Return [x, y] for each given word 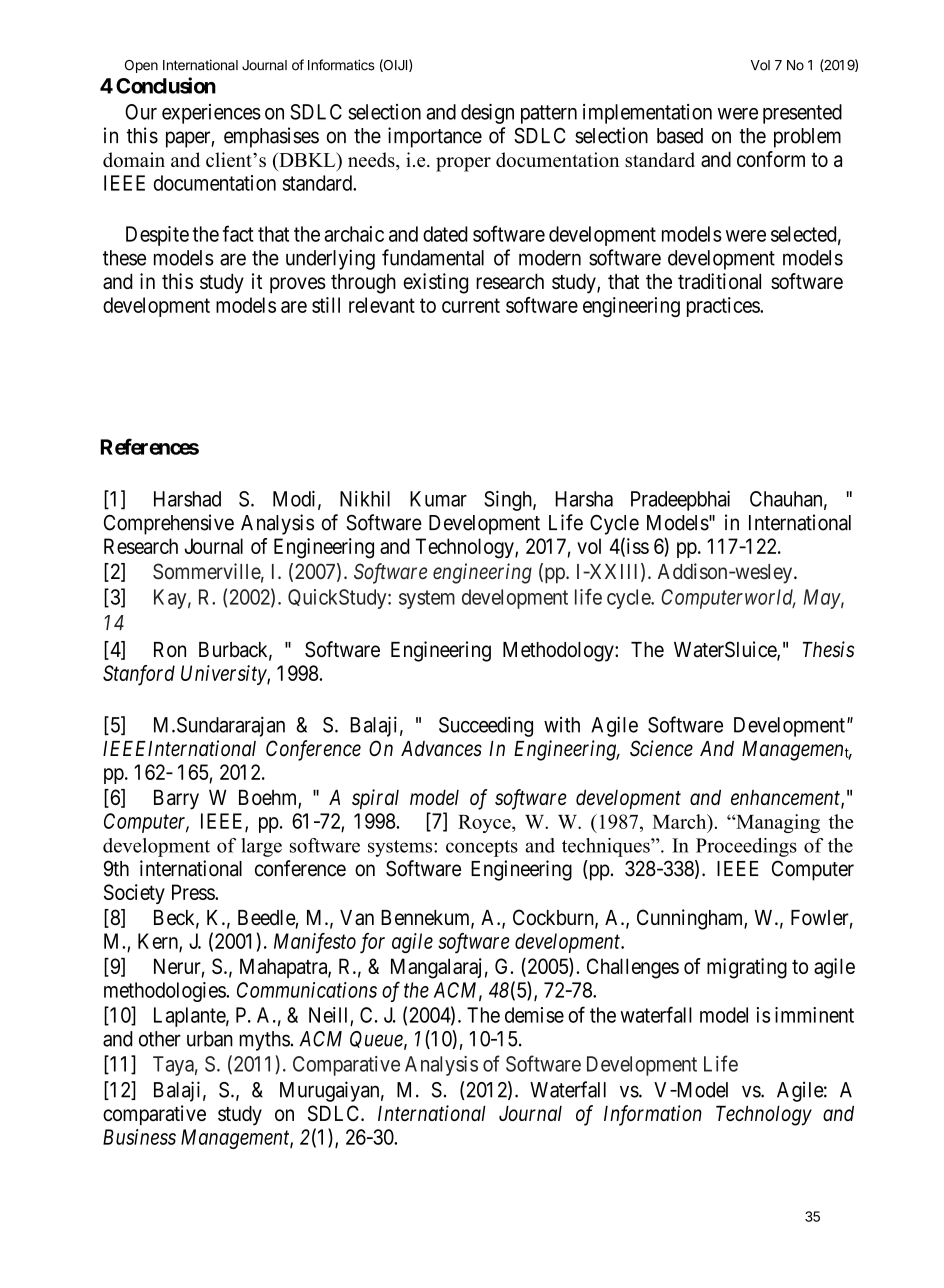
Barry [176, 799]
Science [661, 748]
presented [802, 114]
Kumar [438, 499]
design [487, 113]
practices [724, 307]
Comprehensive [169, 524]
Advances [441, 749]
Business [139, 1137]
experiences [211, 114]
